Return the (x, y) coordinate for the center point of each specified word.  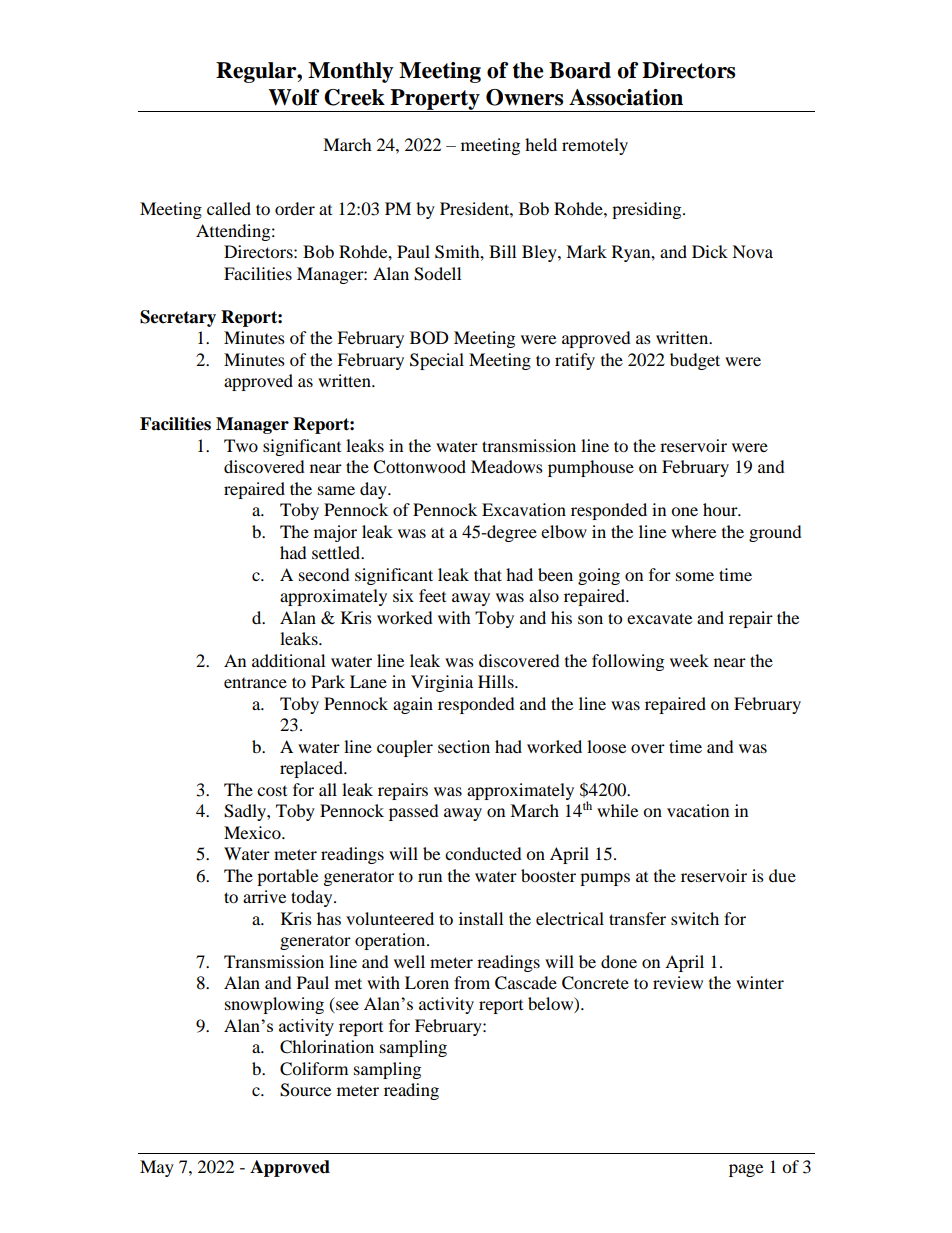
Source (305, 1090)
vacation (698, 810)
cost (272, 791)
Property (435, 100)
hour (721, 509)
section (464, 746)
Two (241, 445)
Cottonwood (419, 467)
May (157, 1168)
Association (626, 97)
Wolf (293, 97)
